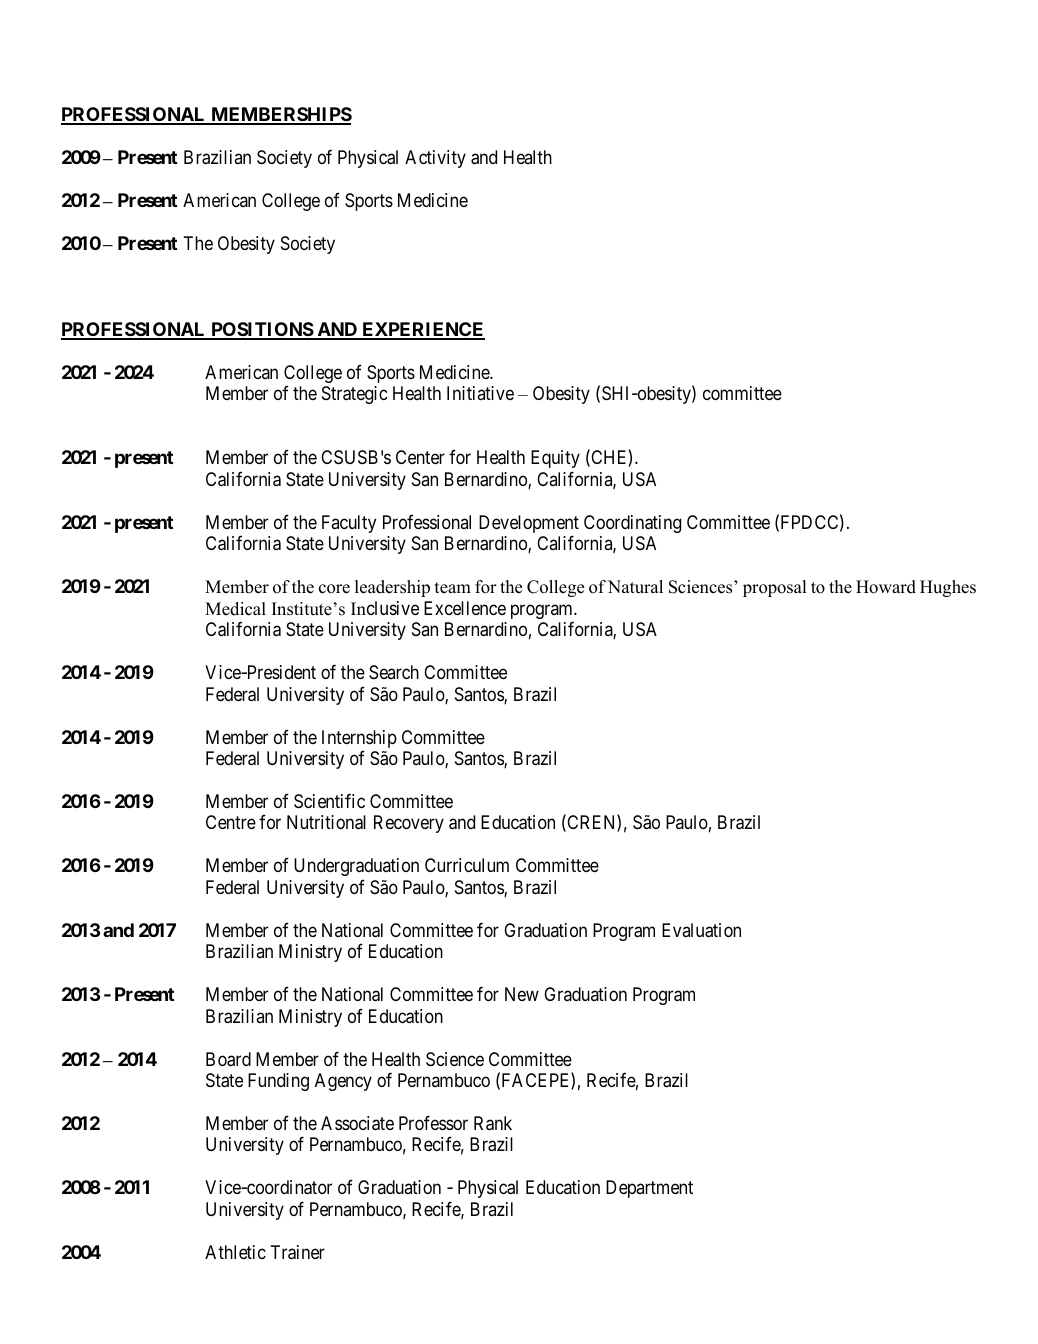 This page has width=1038, height=1344. Describe the element at coordinates (635, 587) in the page. I see `Natural` at that location.
